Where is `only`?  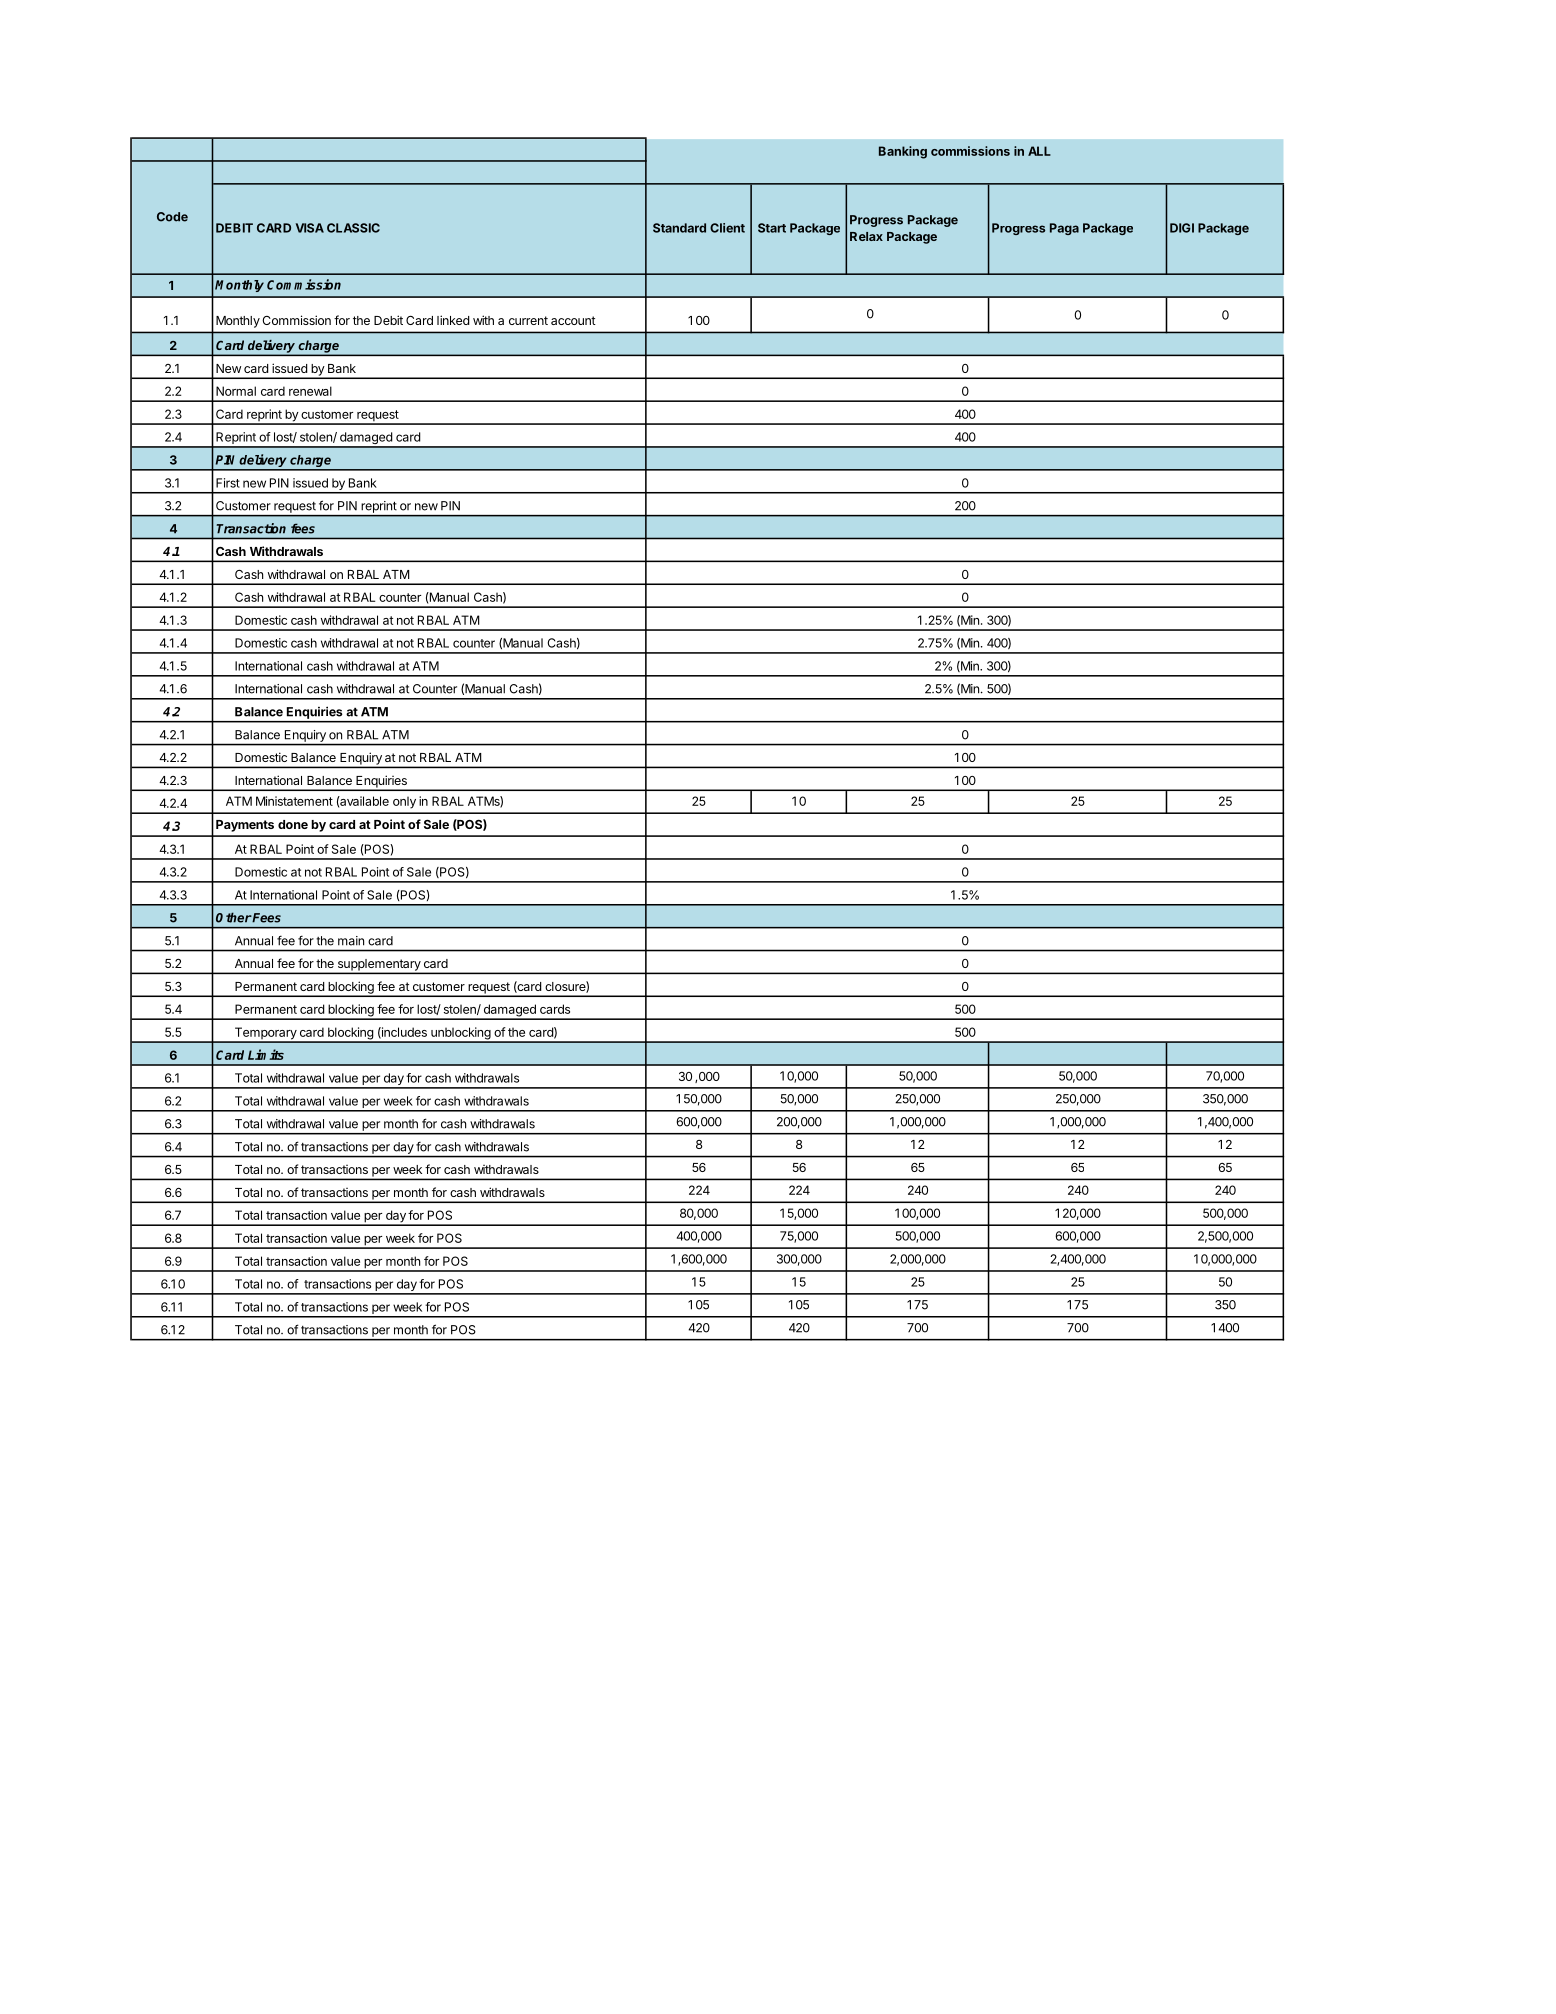
only is located at coordinates (404, 802).
